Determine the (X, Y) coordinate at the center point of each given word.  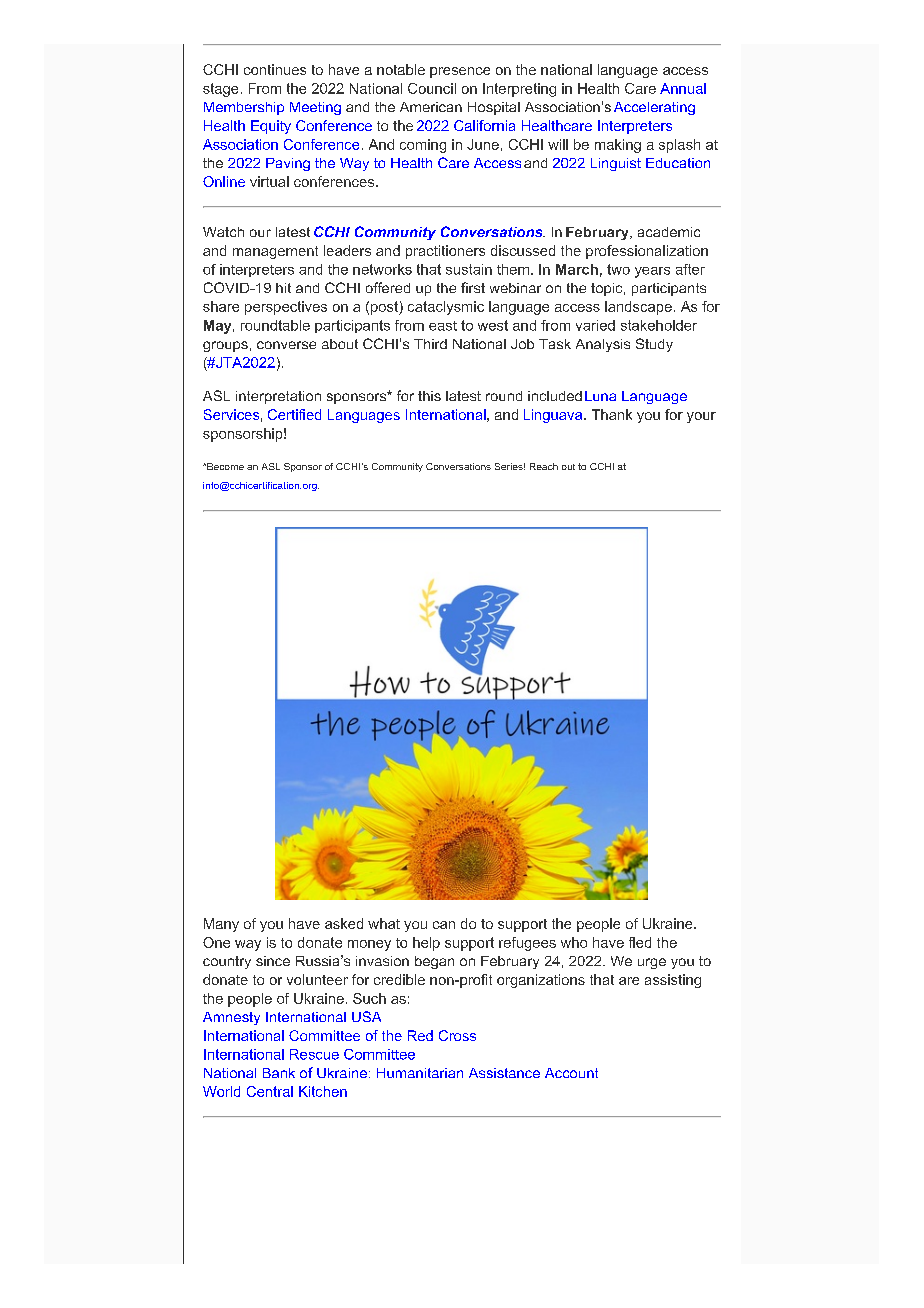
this (429, 396)
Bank (279, 1073)
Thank (612, 414)
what (384, 923)
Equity (271, 127)
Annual (683, 88)
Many (221, 925)
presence (460, 72)
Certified (294, 414)
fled (640, 942)
